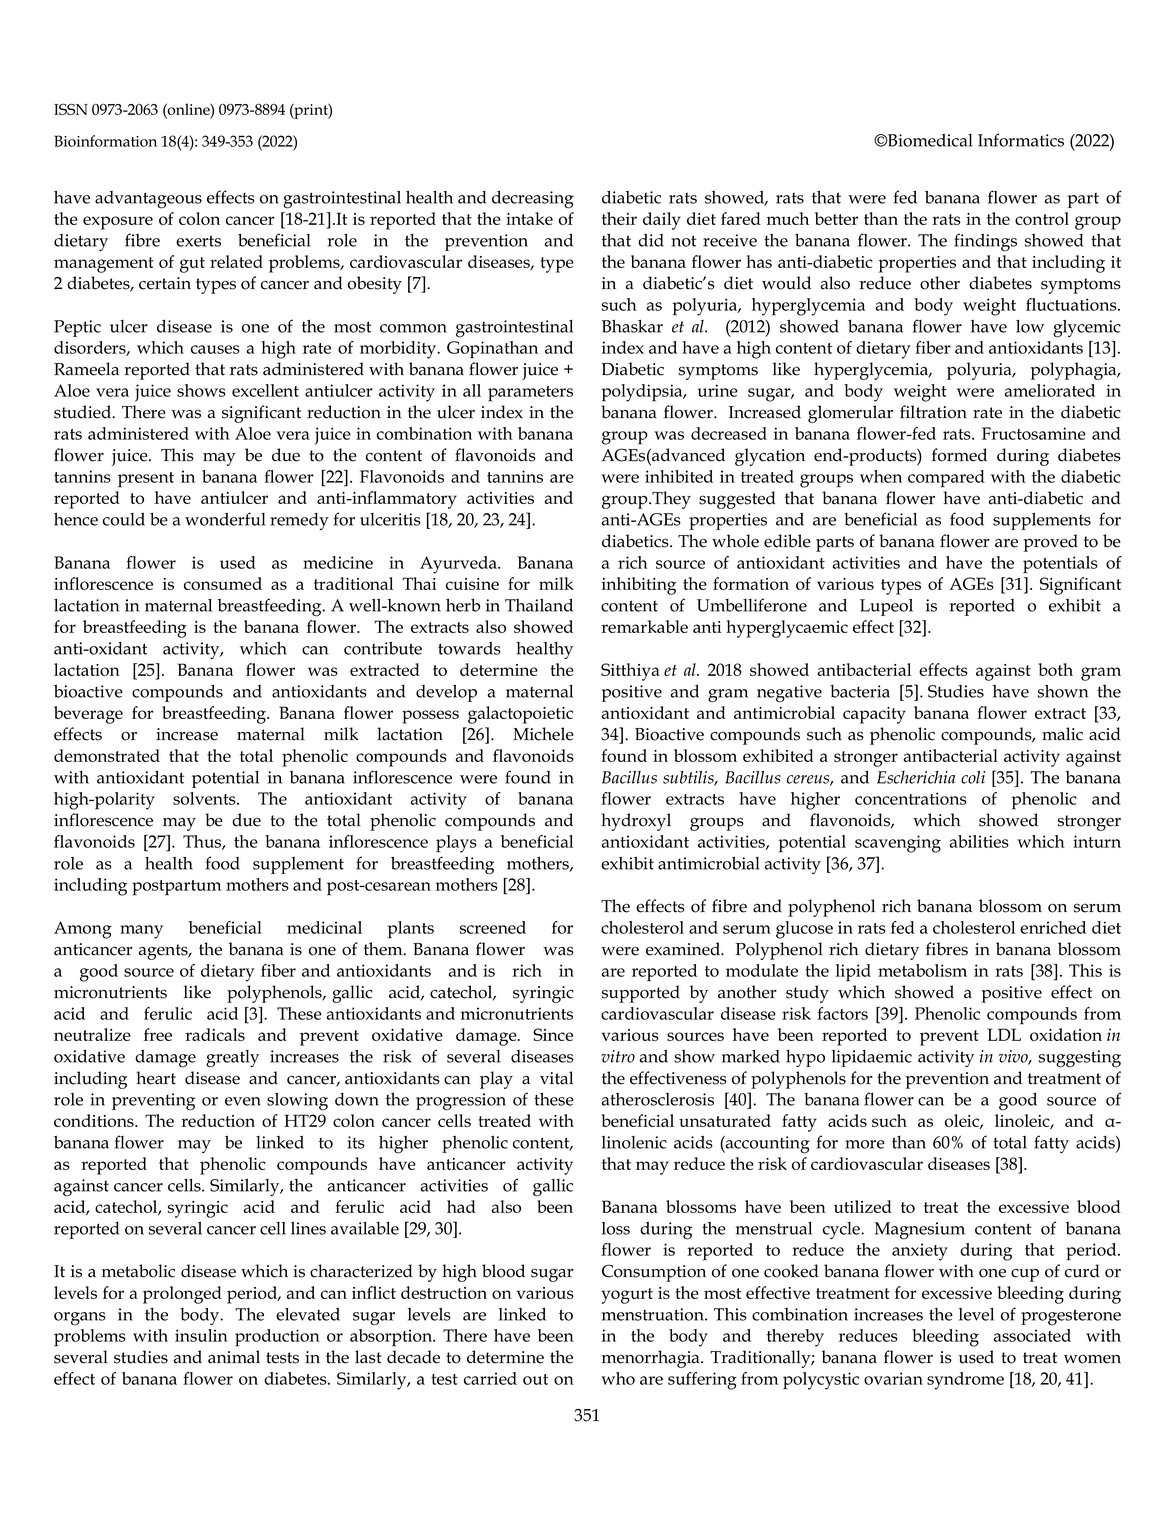  I want to click on decreasing, so click(533, 199).
